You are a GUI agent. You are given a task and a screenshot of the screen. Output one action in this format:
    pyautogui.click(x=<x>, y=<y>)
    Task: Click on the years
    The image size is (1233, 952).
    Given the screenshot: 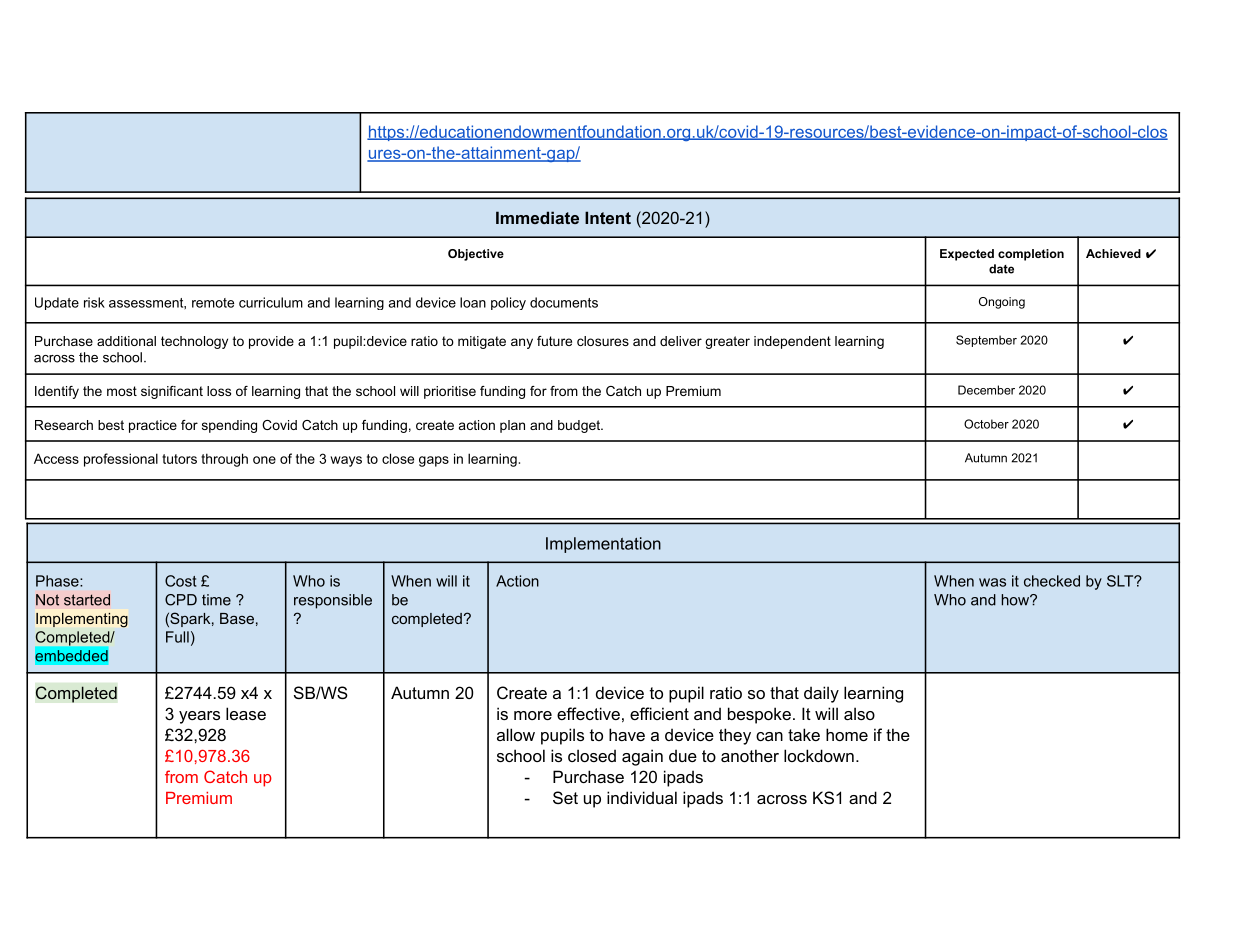 What is the action you would take?
    pyautogui.click(x=199, y=717)
